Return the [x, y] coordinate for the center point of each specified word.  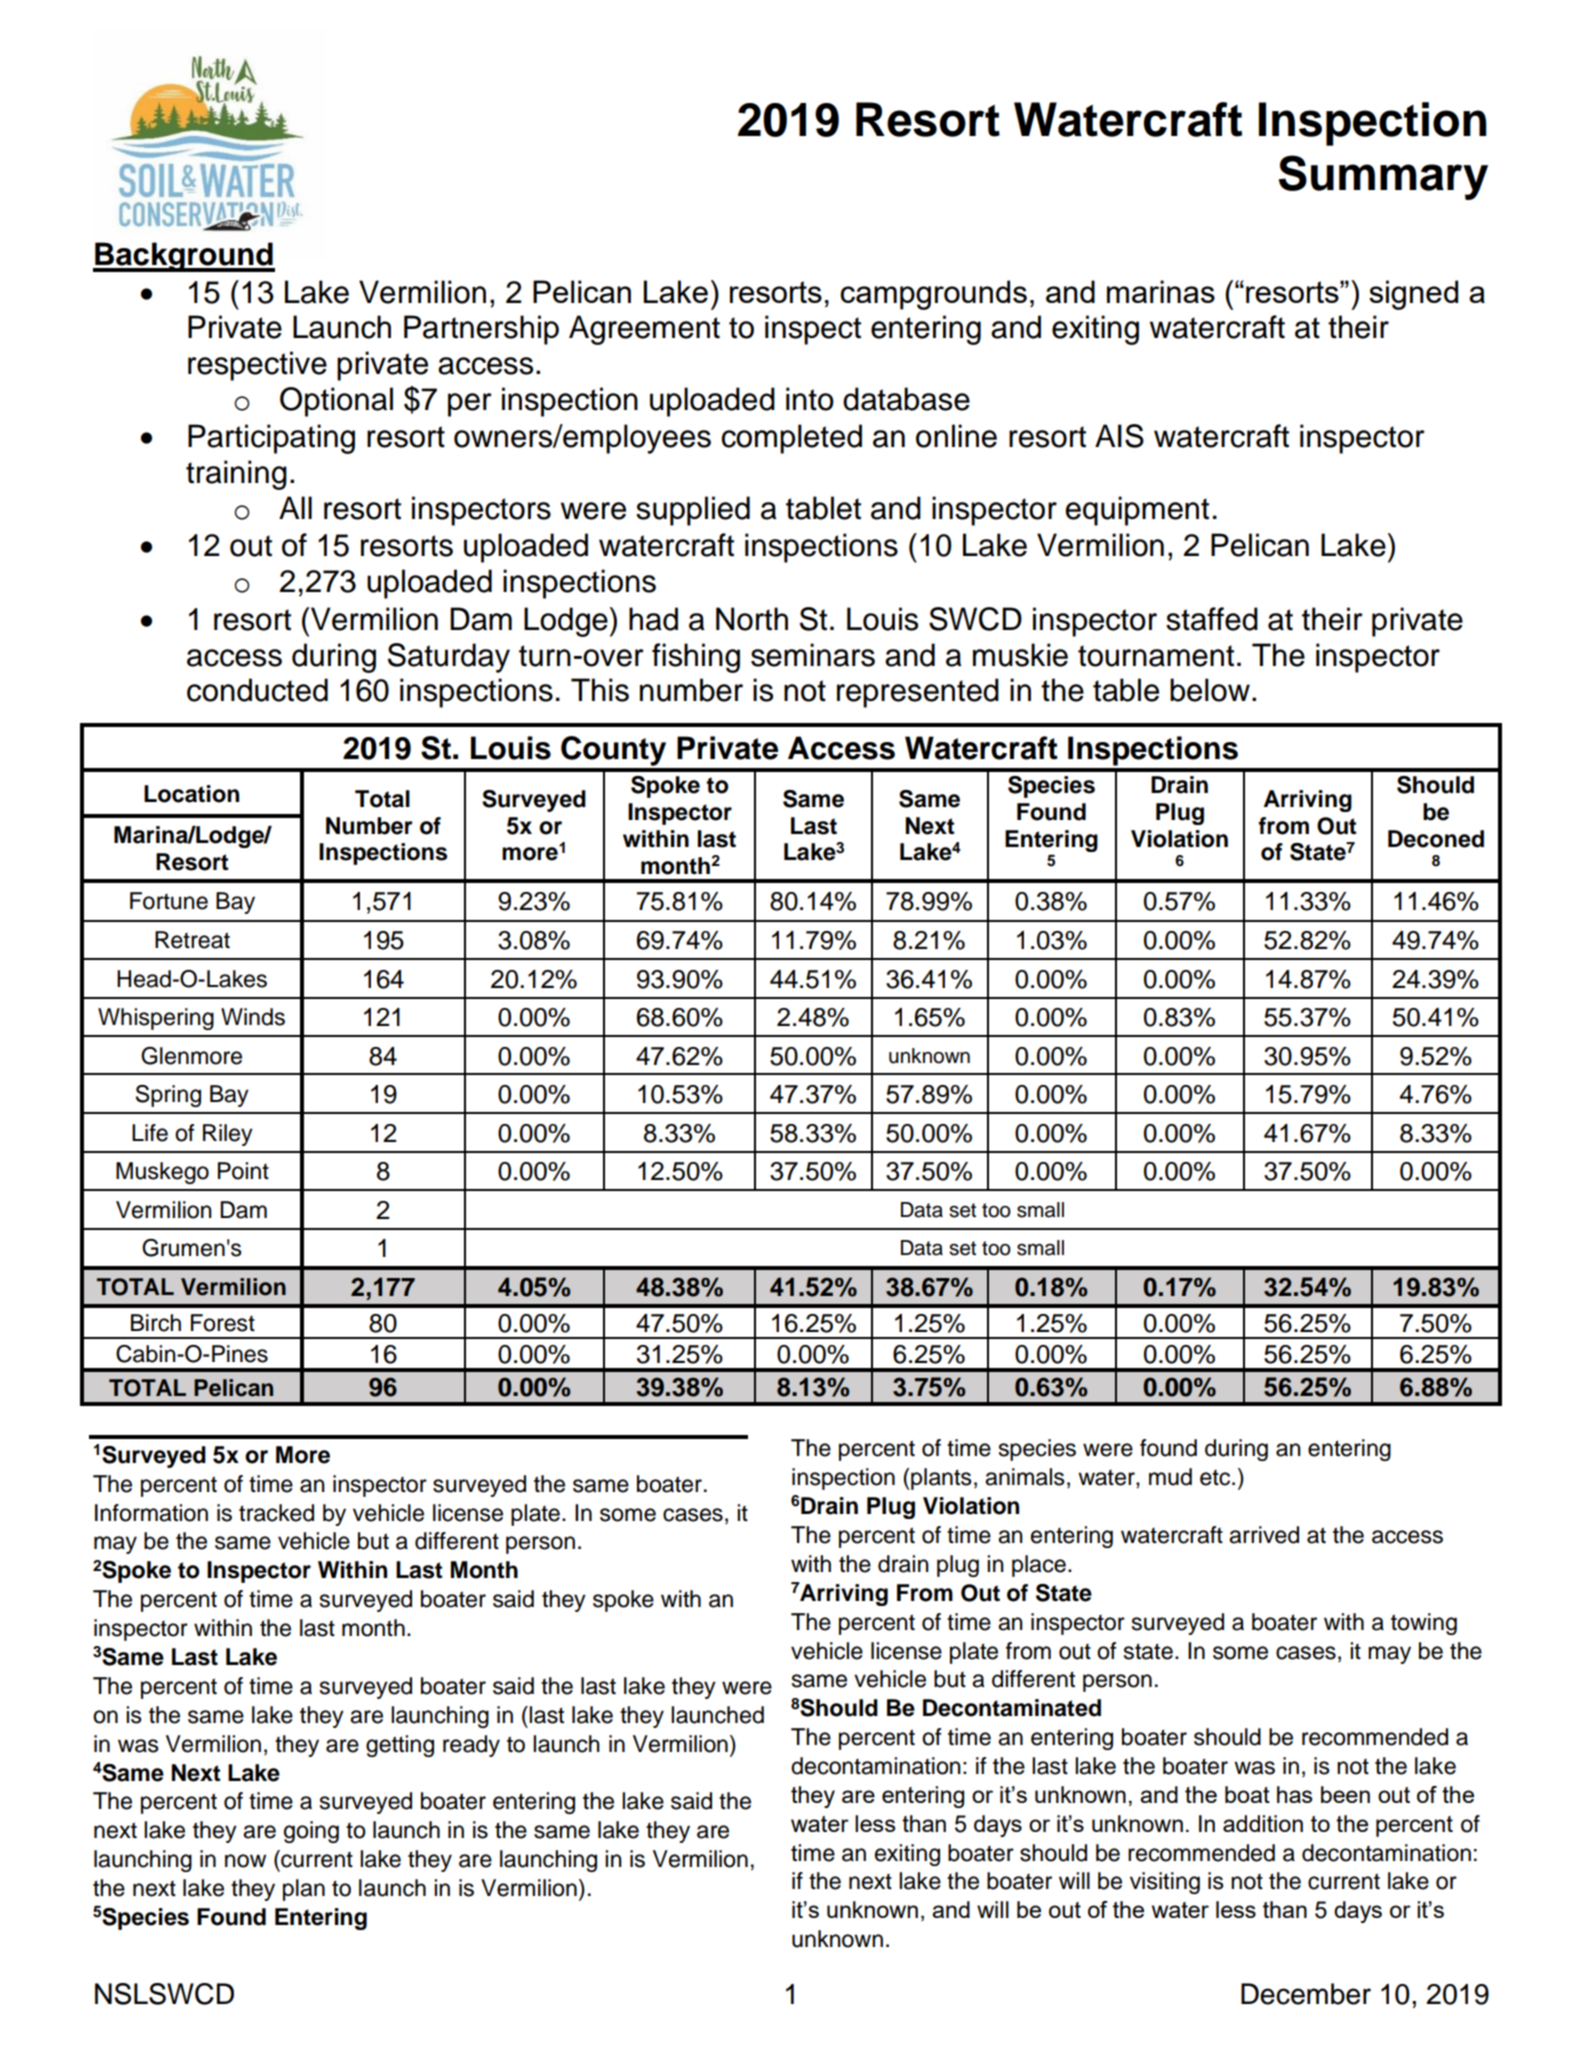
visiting [1165, 1883]
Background [184, 257]
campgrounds [933, 295]
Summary [1383, 177]
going [311, 1832]
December [1306, 1994]
